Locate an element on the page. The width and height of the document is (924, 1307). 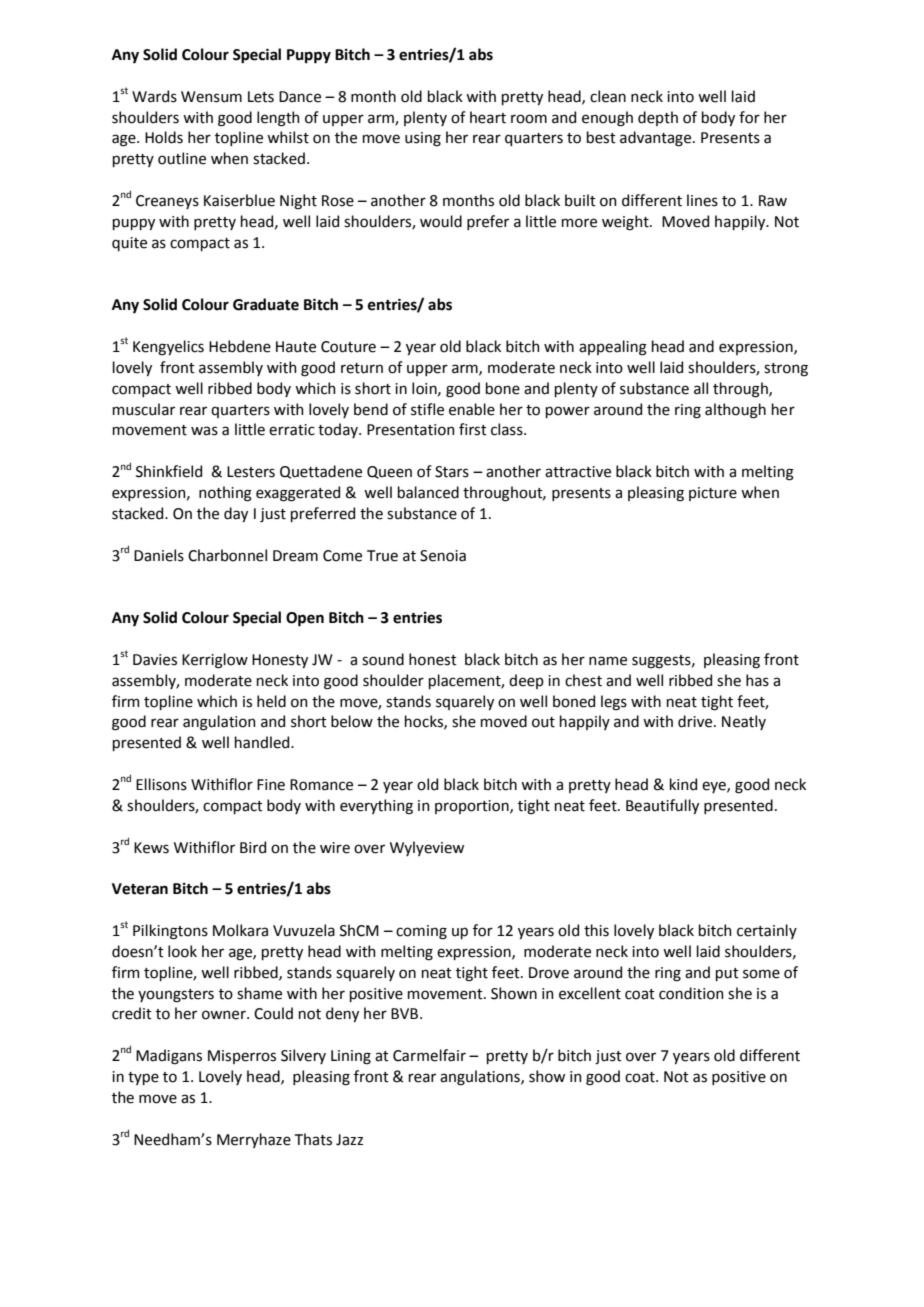
type is located at coordinates (143, 1078).
